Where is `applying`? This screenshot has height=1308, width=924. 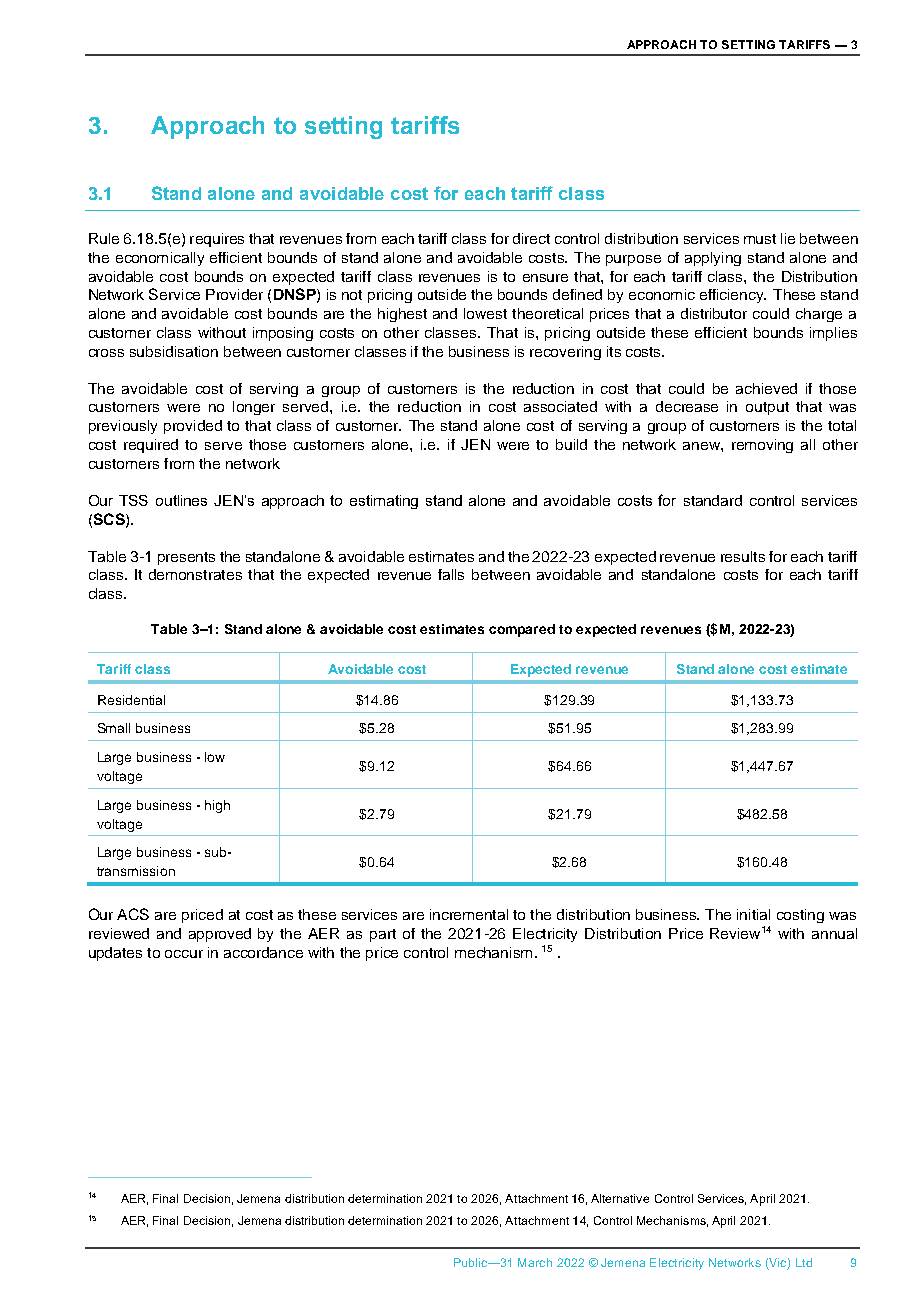 applying is located at coordinates (713, 259).
